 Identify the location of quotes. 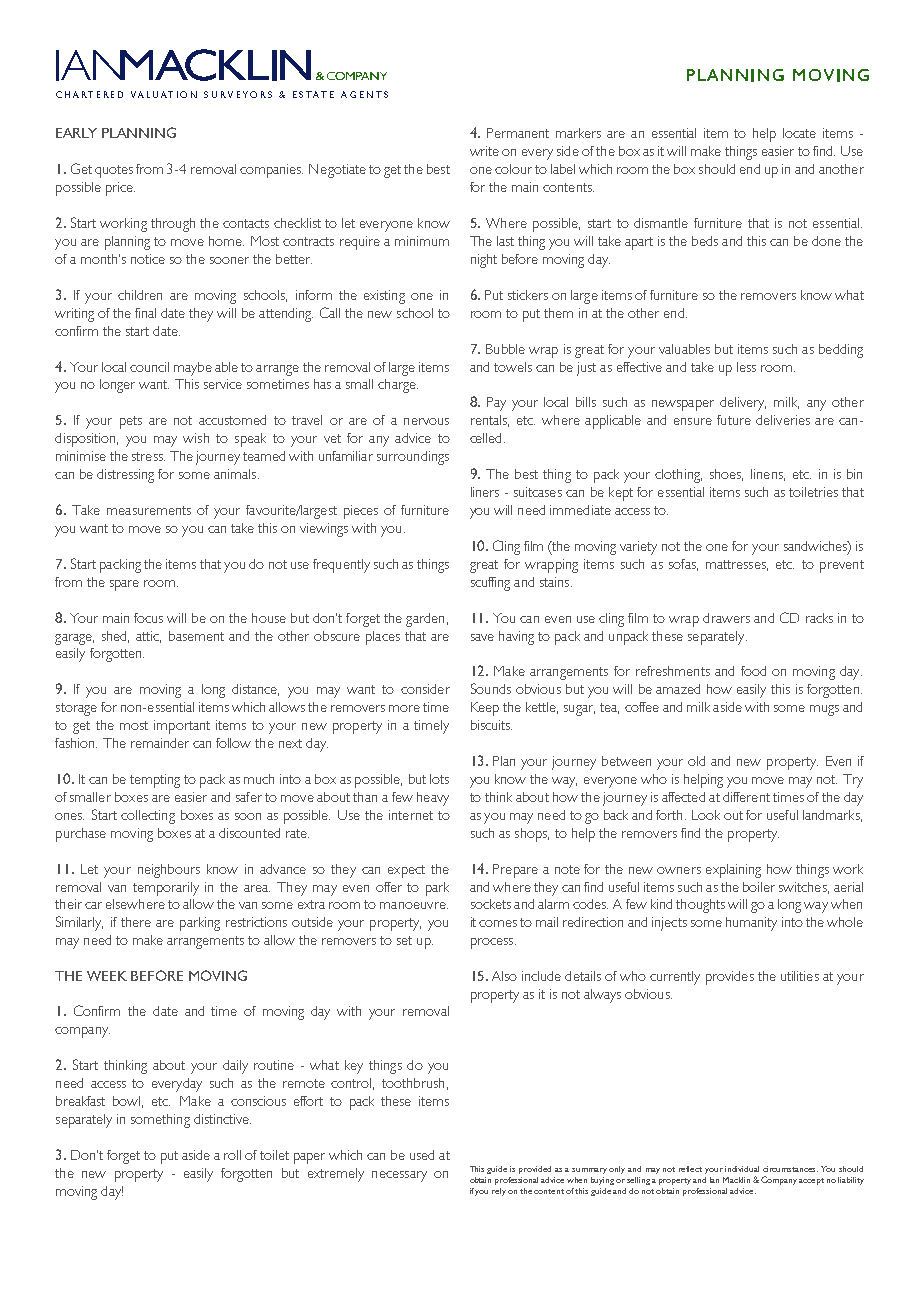
(114, 171).
